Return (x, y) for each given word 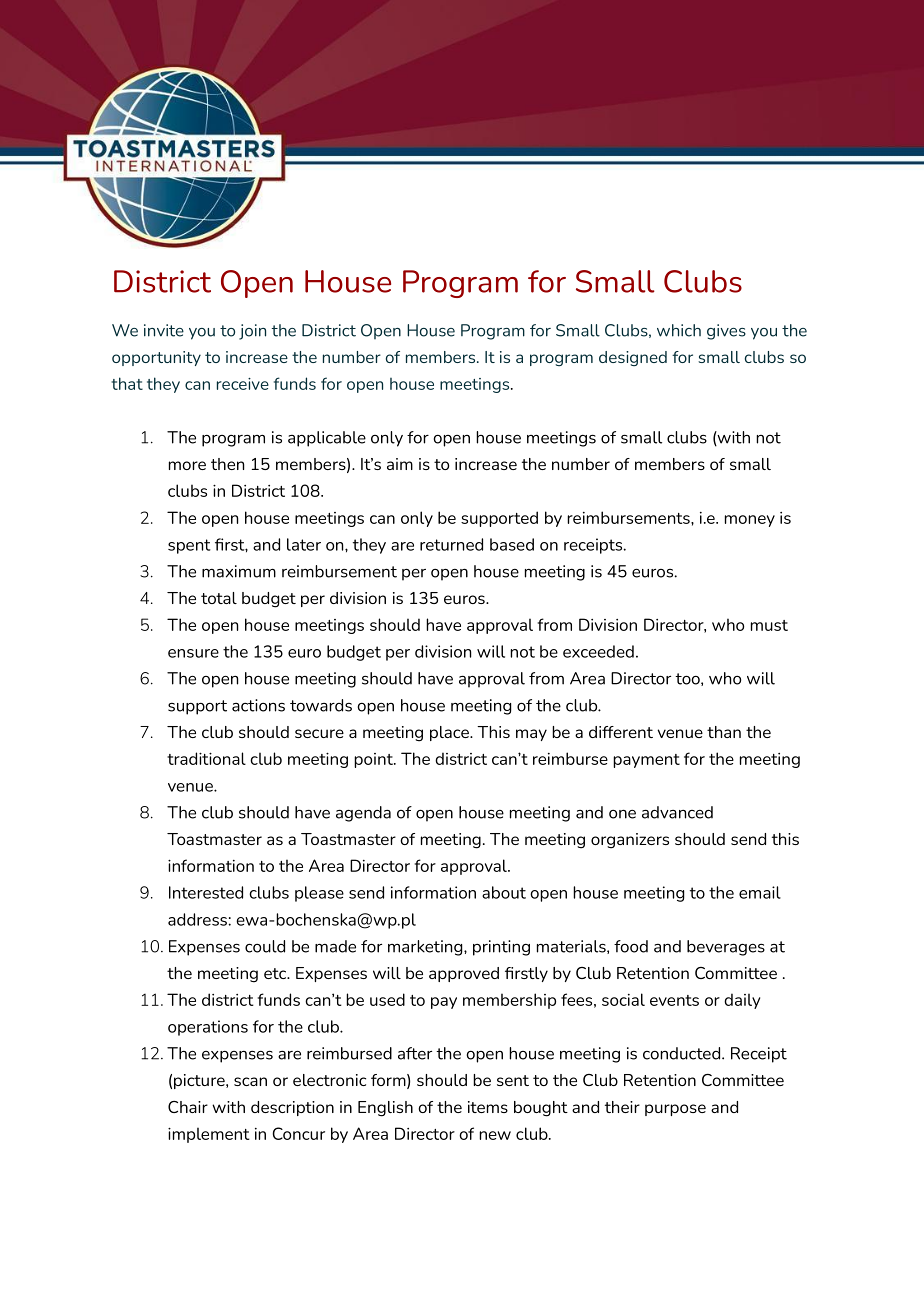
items (488, 1107)
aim (400, 464)
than (724, 732)
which (679, 330)
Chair (188, 1107)
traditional (206, 758)
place (450, 733)
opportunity (156, 358)
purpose (675, 1110)
